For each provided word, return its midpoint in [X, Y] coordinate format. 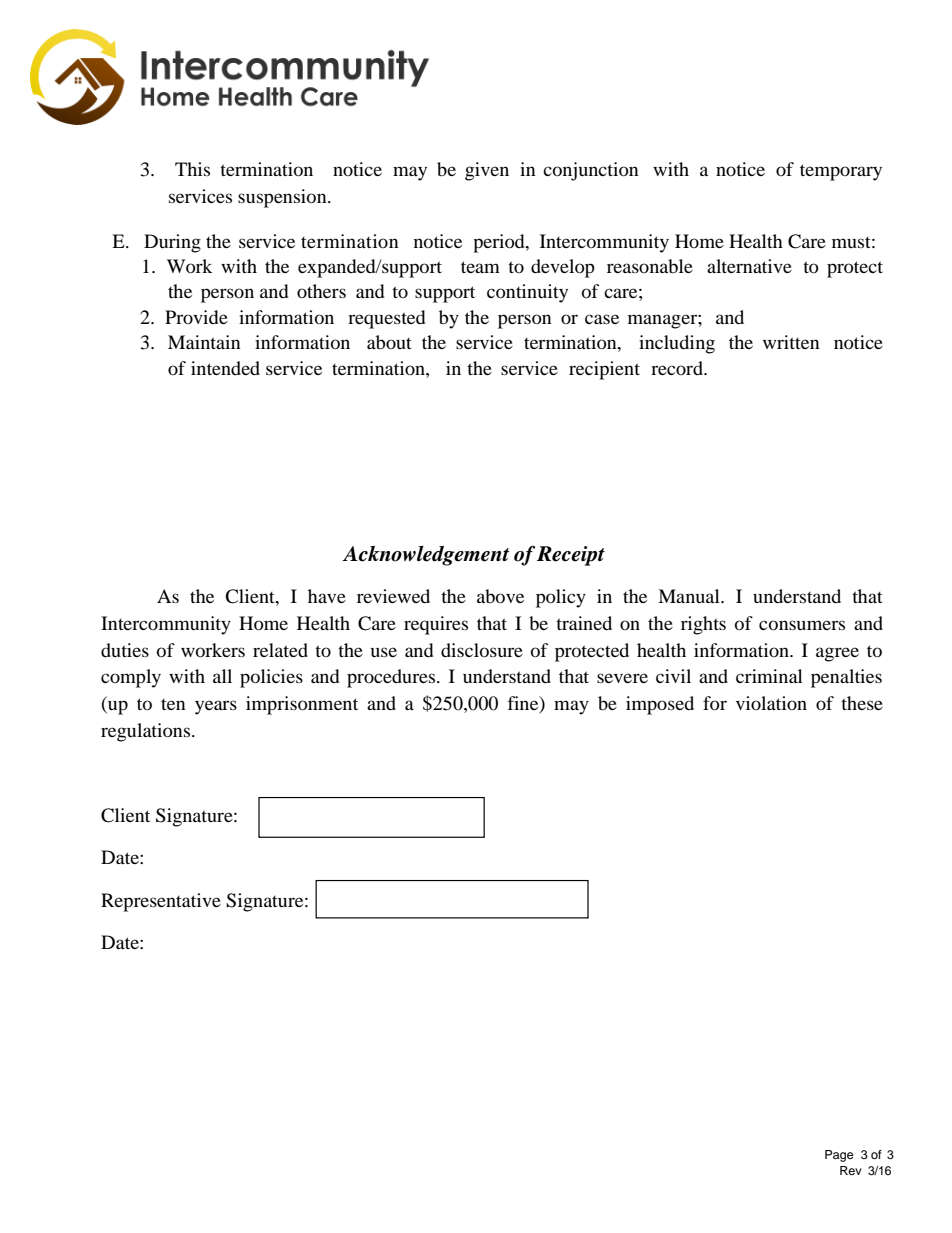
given [487, 171]
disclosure [482, 650]
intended [225, 368]
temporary [841, 172]
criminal [769, 676]
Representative [161, 902]
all [222, 676]
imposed [660, 705]
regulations [147, 732]
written [791, 342]
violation [771, 703]
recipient [604, 370]
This [192, 169]
